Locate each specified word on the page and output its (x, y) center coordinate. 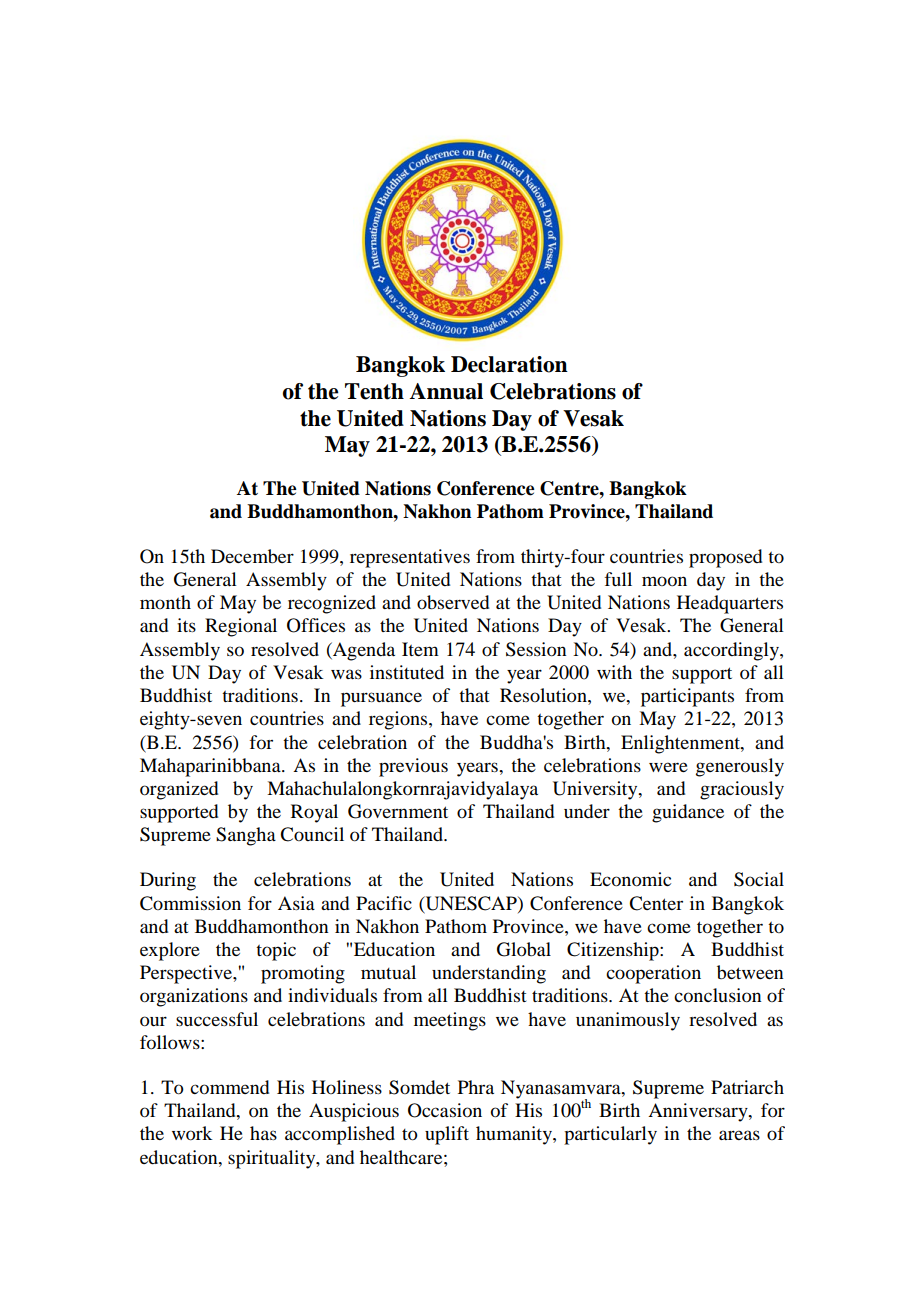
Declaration (509, 364)
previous (413, 767)
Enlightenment (681, 744)
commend (229, 1087)
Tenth (374, 391)
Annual (446, 391)
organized (179, 790)
